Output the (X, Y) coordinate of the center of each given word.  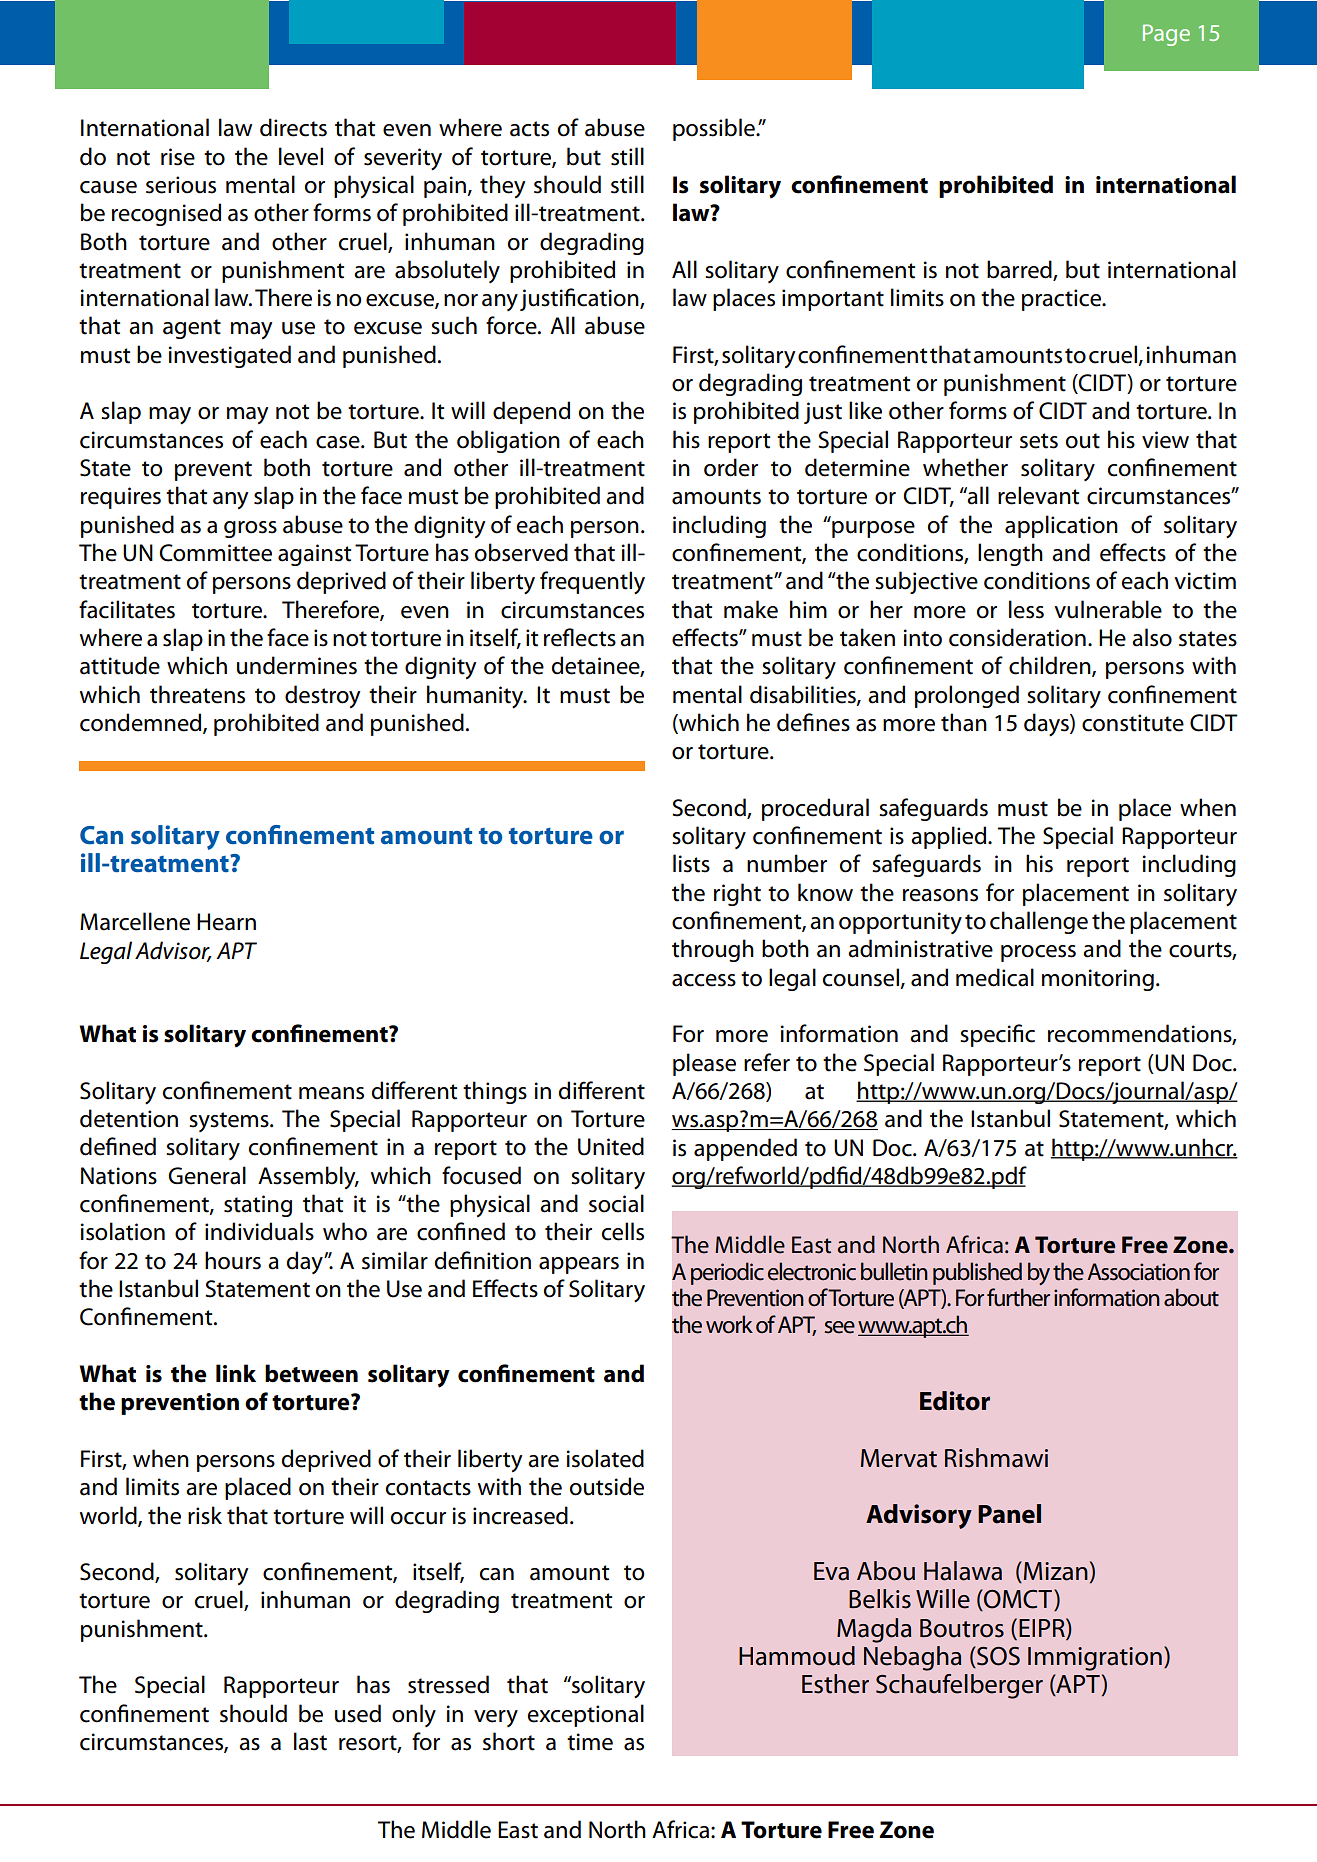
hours (233, 1260)
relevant (1038, 495)
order (731, 467)
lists (691, 863)
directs (293, 127)
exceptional (586, 1715)
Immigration (1095, 1659)
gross (250, 529)
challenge (1039, 922)
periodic (727, 1273)
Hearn (226, 922)
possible (715, 129)
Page (1166, 35)
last (310, 1741)
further (1018, 1297)
